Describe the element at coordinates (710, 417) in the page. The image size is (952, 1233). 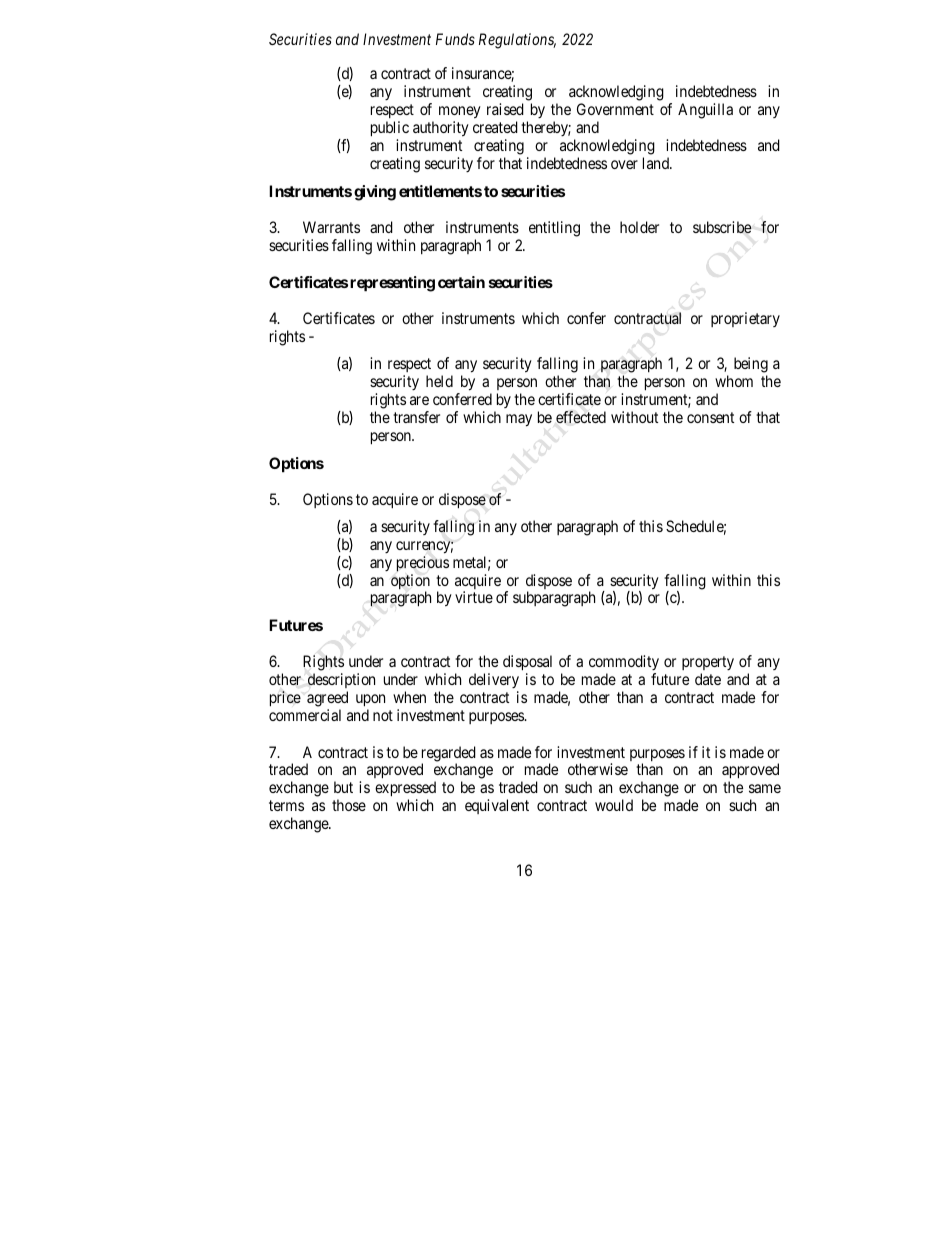
I see `consent` at that location.
